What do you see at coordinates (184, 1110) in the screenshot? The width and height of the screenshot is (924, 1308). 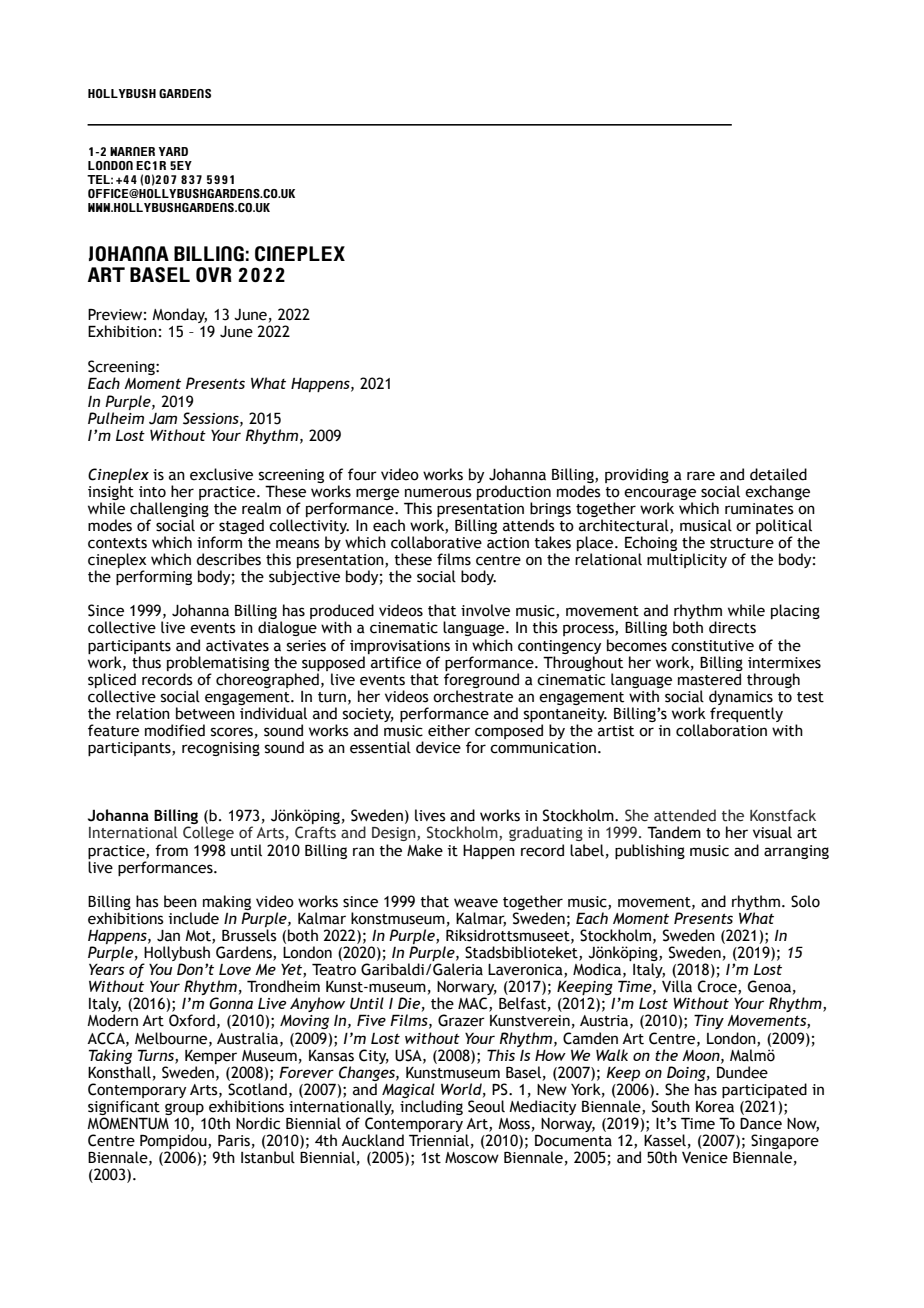 I see `group` at bounding box center [184, 1110].
